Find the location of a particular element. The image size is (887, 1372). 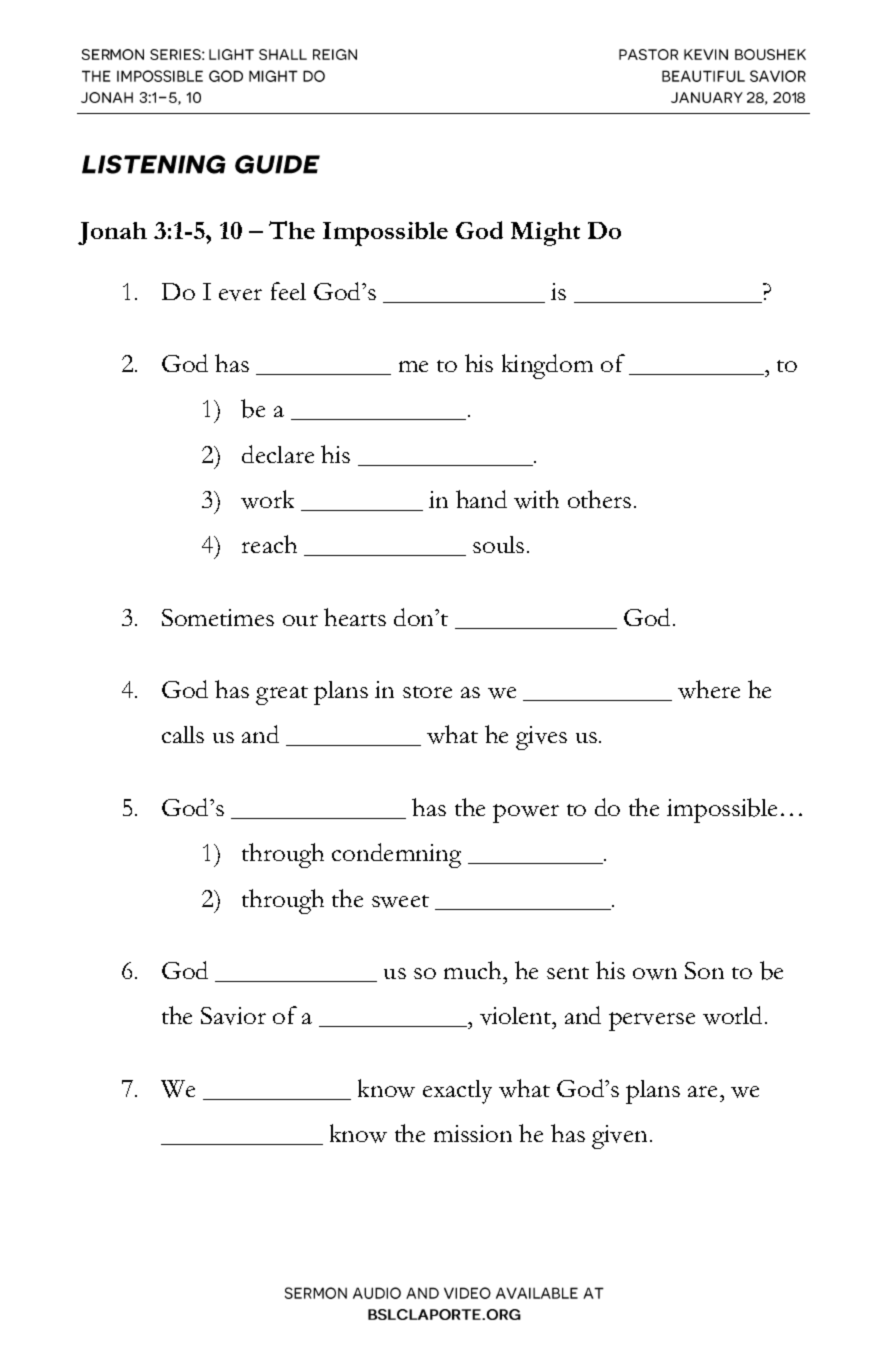

others is located at coordinates (599, 499).
